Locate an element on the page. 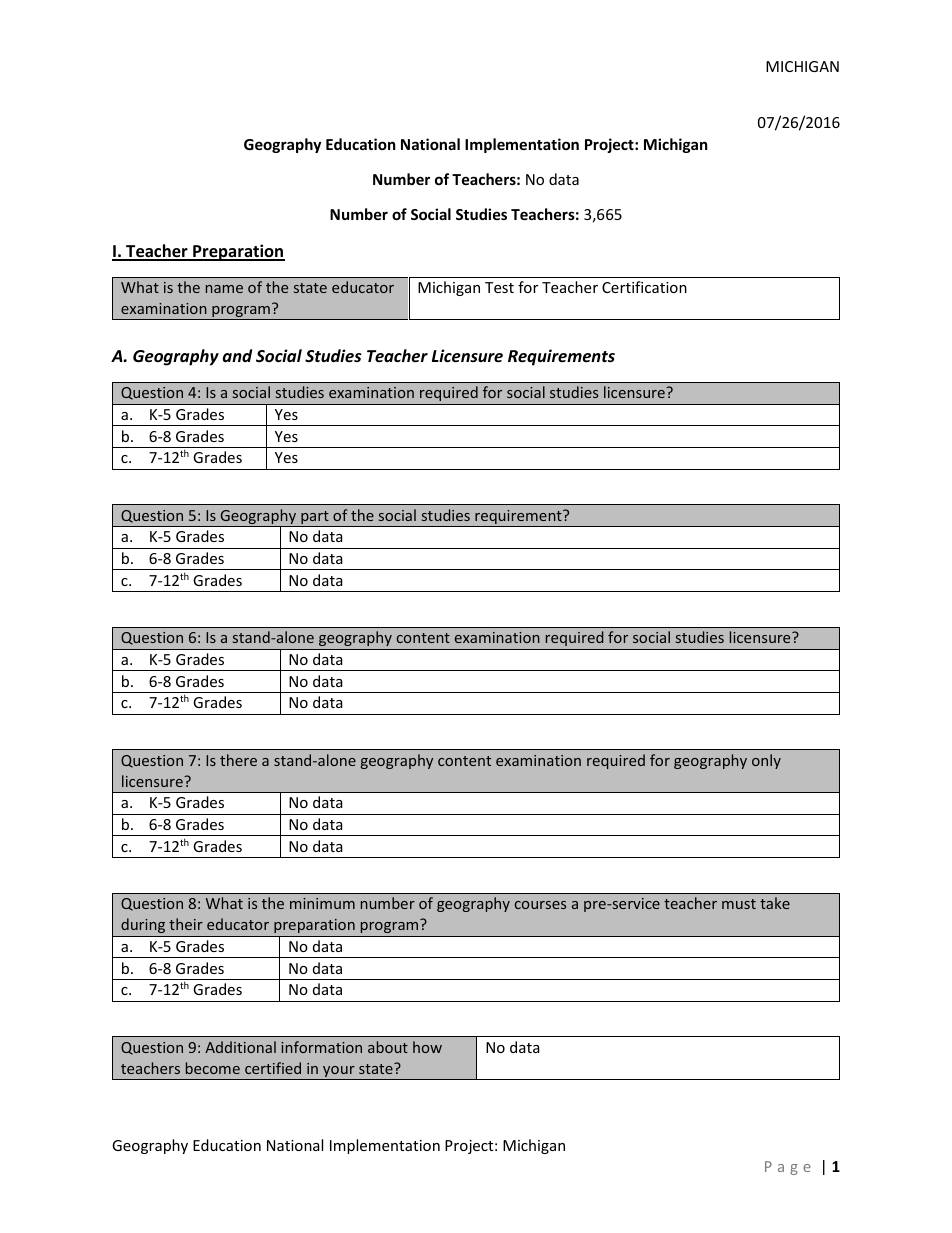  how is located at coordinates (427, 1047).
